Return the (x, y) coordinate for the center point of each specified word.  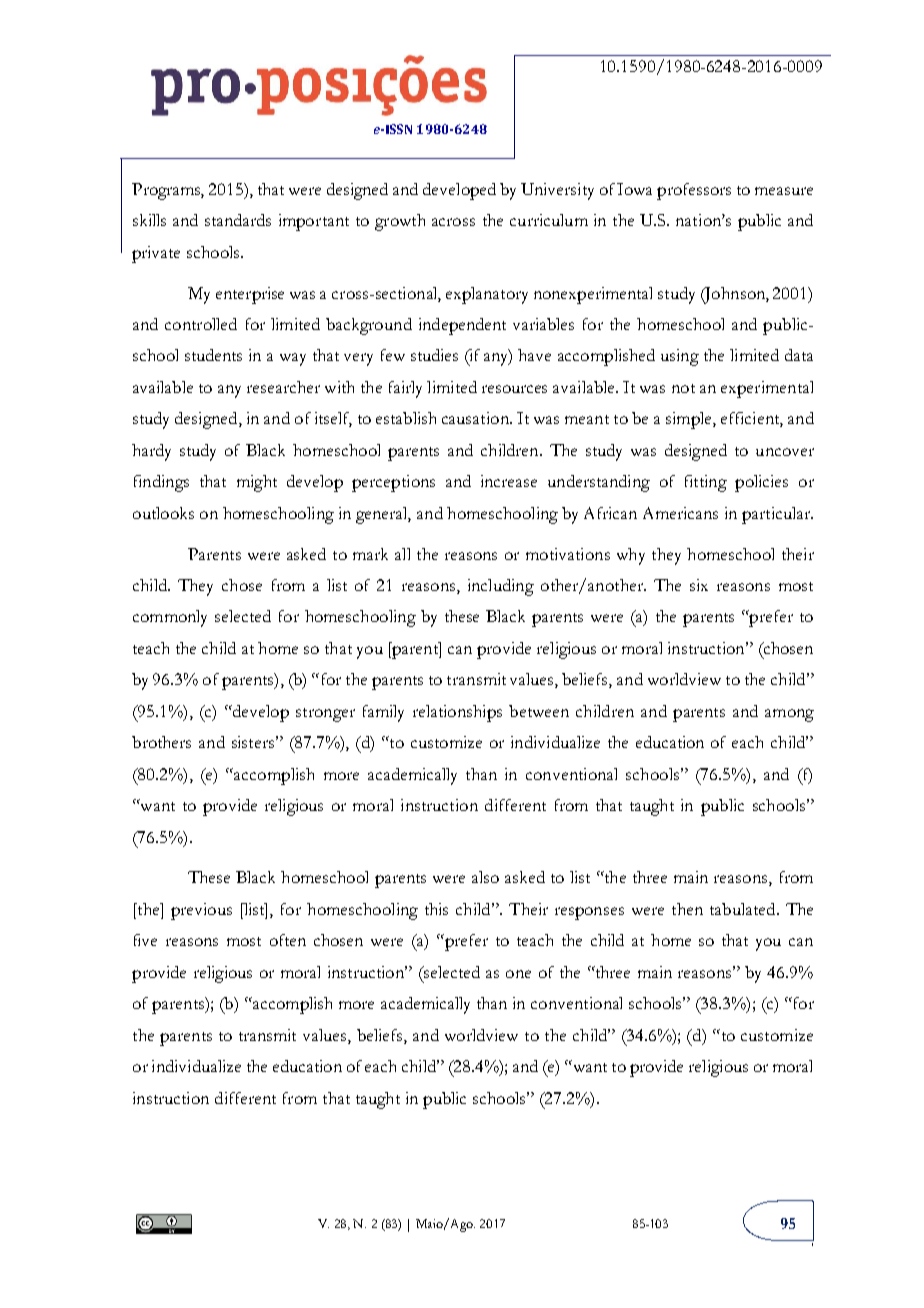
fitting (706, 483)
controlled (201, 324)
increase (509, 481)
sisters (253, 742)
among (789, 715)
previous (201, 911)
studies (434, 355)
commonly (170, 618)
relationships (457, 713)
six (699, 585)
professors (694, 191)
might (257, 483)
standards (238, 220)
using (680, 357)
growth (400, 222)
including (501, 587)
